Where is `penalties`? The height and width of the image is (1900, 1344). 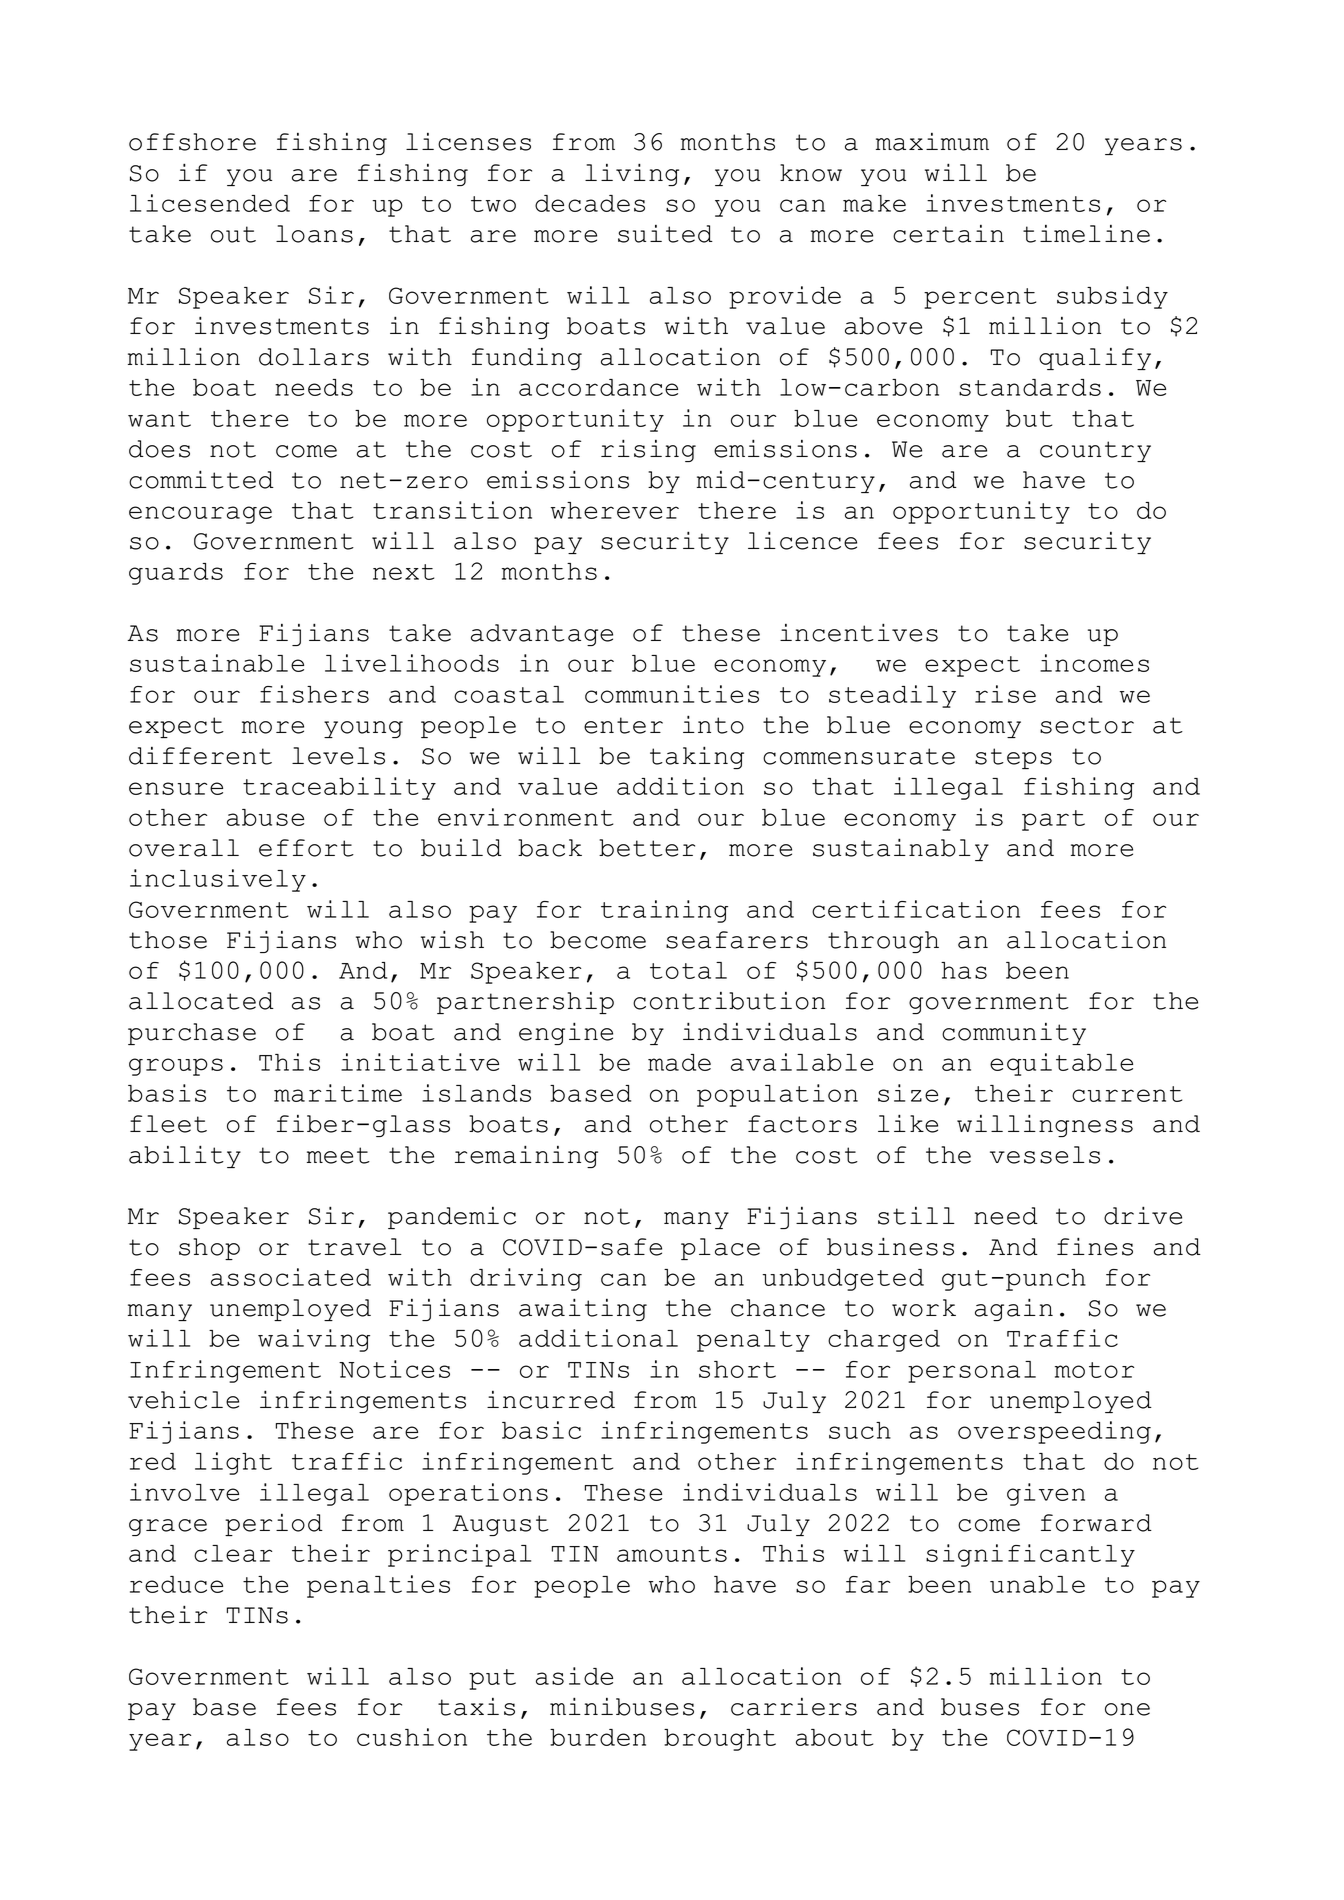
penalties is located at coordinates (378, 1586).
